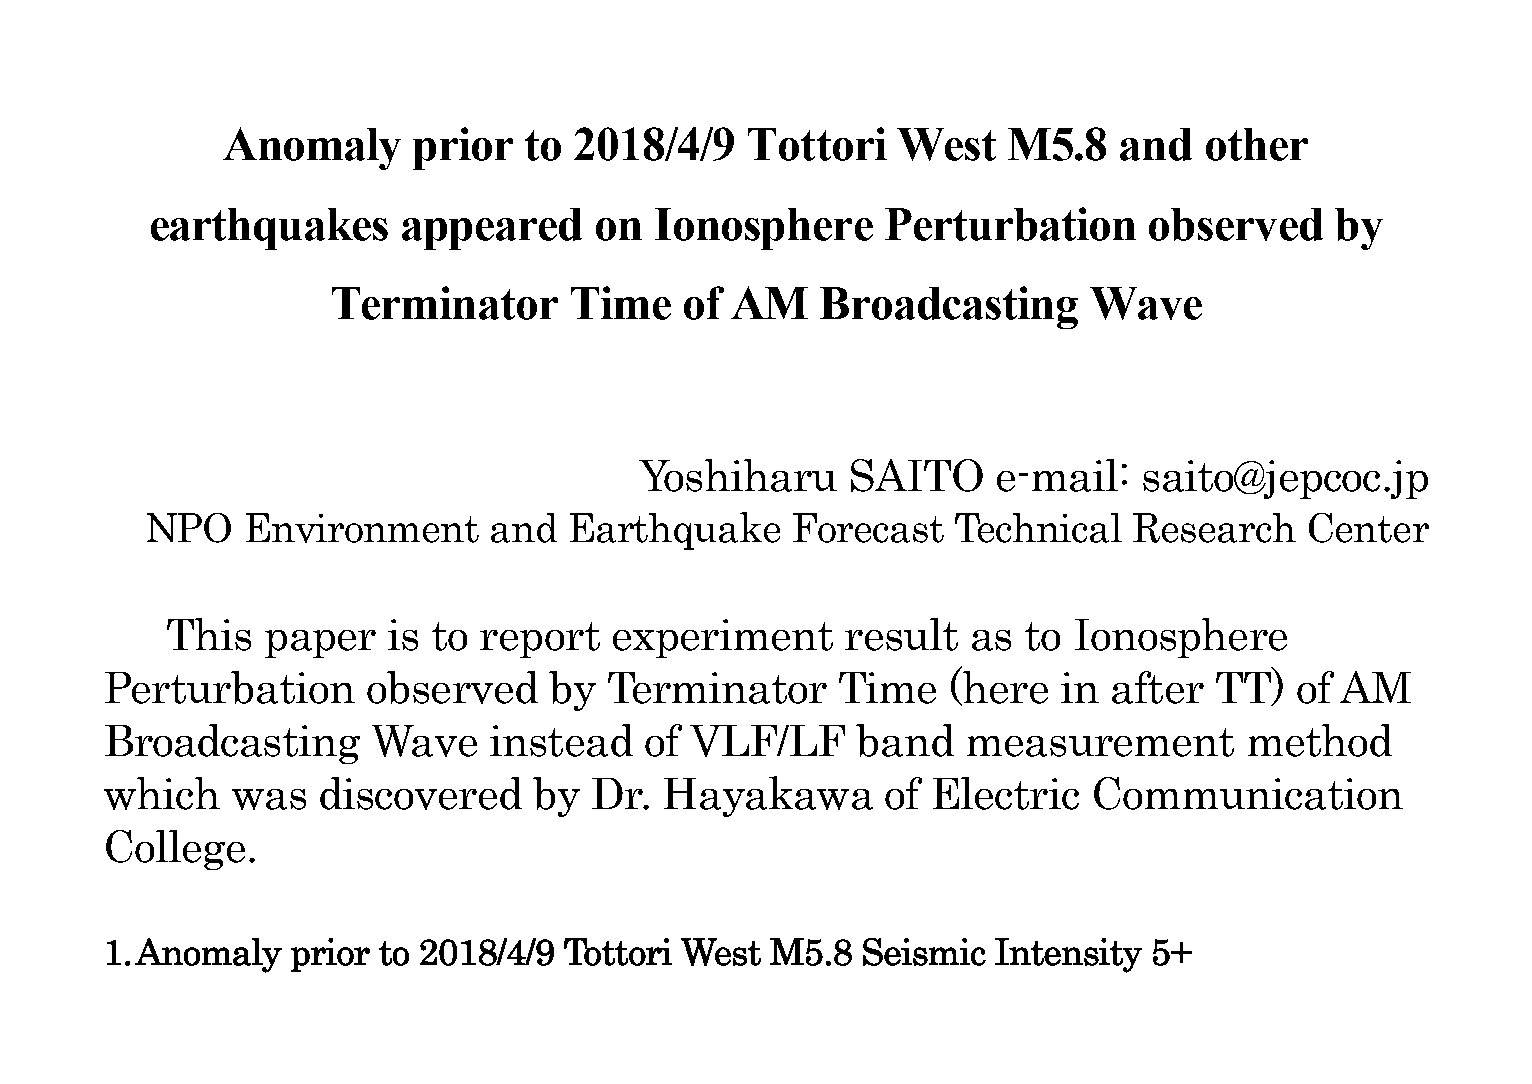  What do you see at coordinates (492, 229) in the document?
I see `appeared` at bounding box center [492, 229].
